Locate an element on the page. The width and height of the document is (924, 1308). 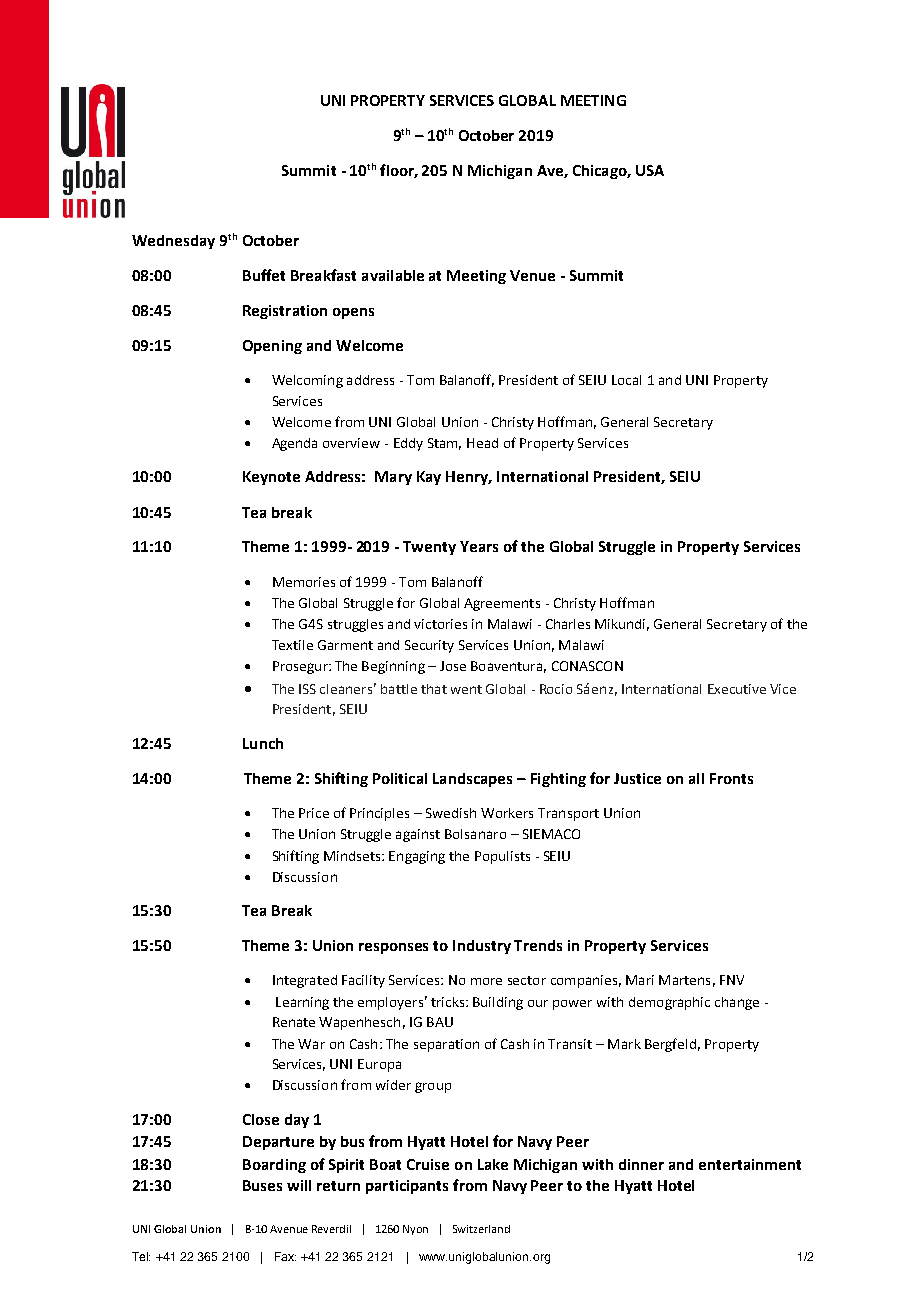
Charles is located at coordinates (568, 624).
